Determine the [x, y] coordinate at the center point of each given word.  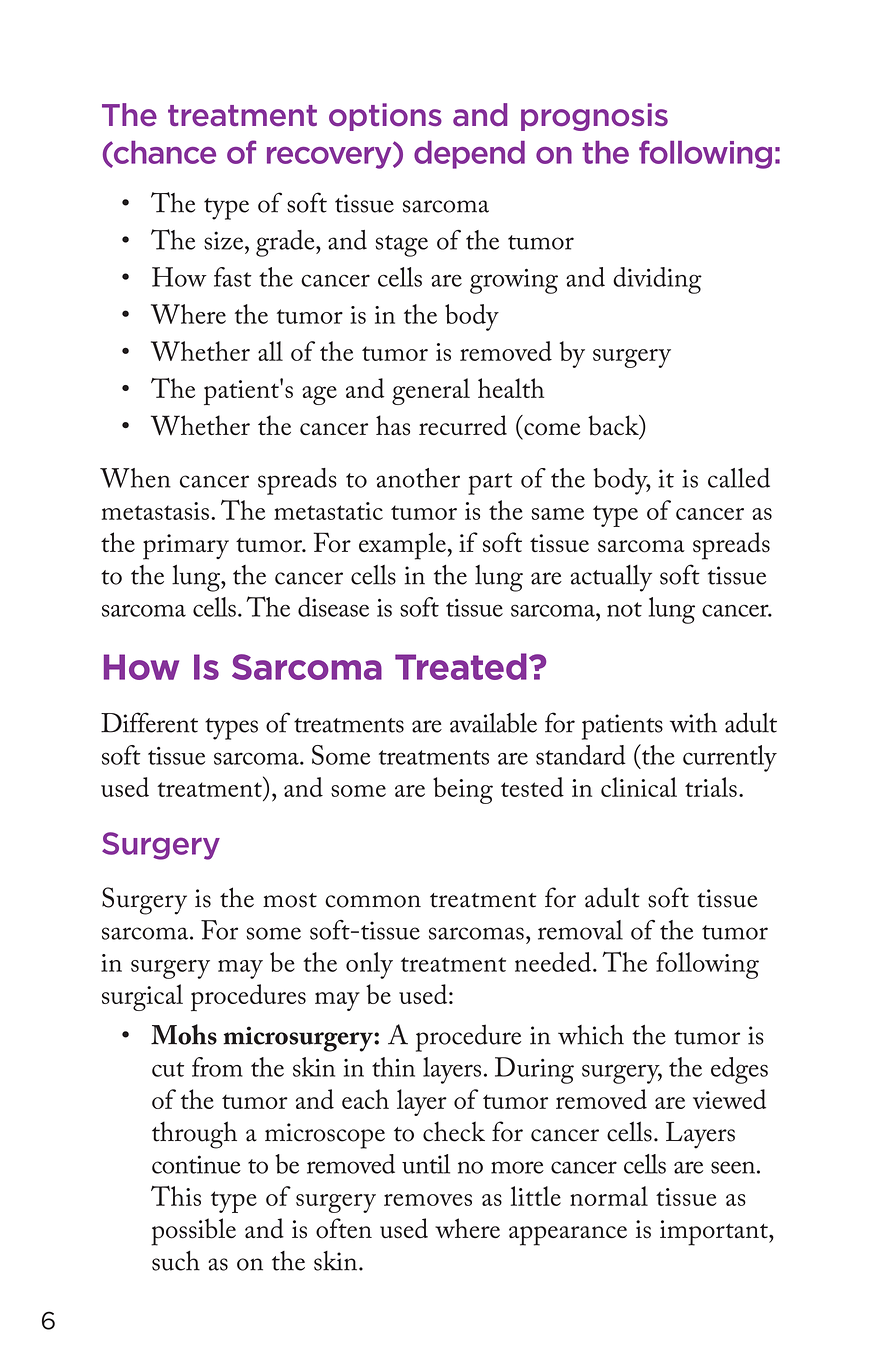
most [290, 900]
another [418, 478]
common [373, 901]
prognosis [594, 117]
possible [193, 1232]
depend [469, 155]
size [225, 240]
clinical [639, 787]
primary [186, 547]
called [739, 478]
